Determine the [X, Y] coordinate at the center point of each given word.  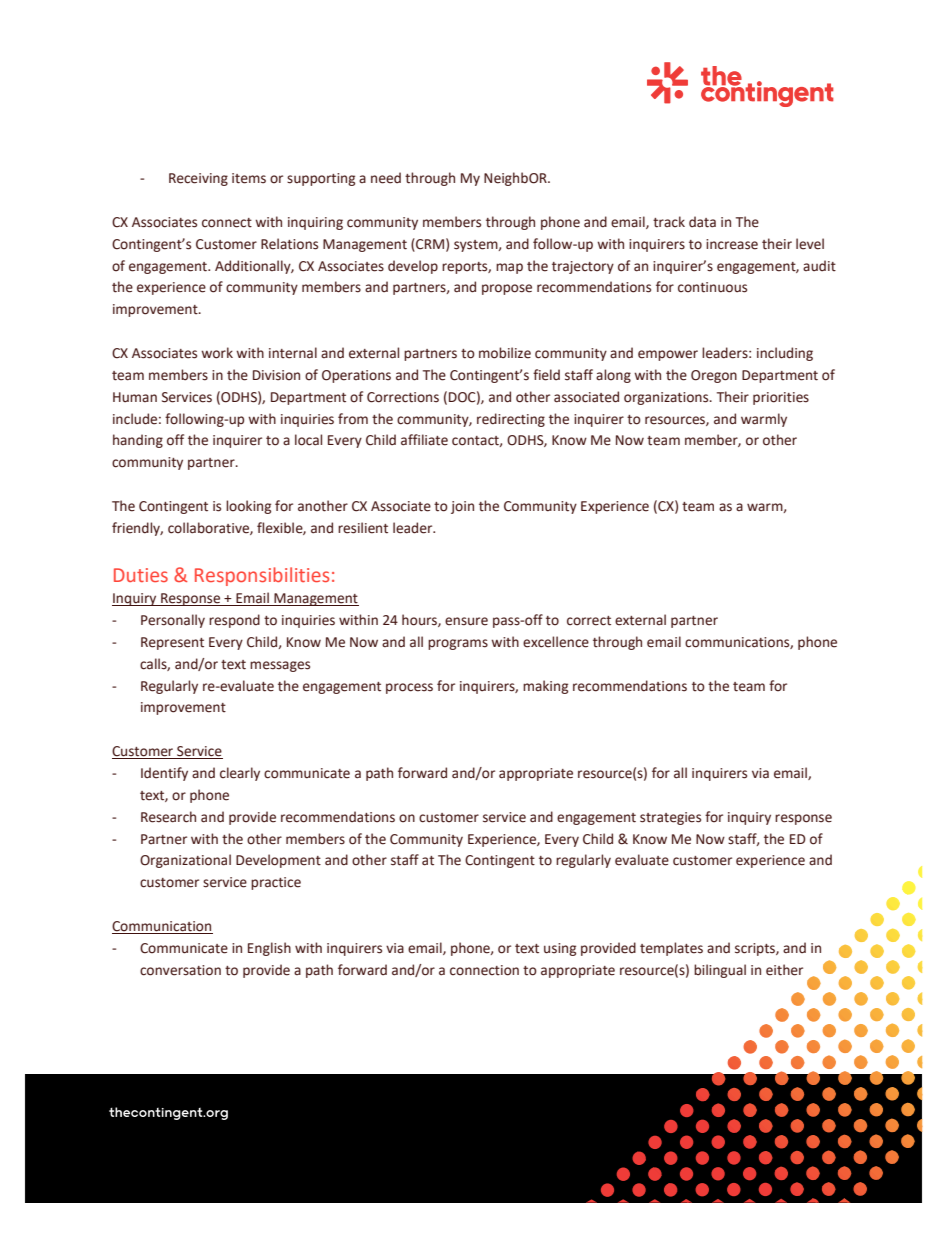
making [545, 687]
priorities [781, 398]
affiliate [424, 440]
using [560, 949]
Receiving [198, 179]
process [409, 688]
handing [138, 441]
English [269, 949]
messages [280, 666]
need [386, 178]
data [702, 222]
